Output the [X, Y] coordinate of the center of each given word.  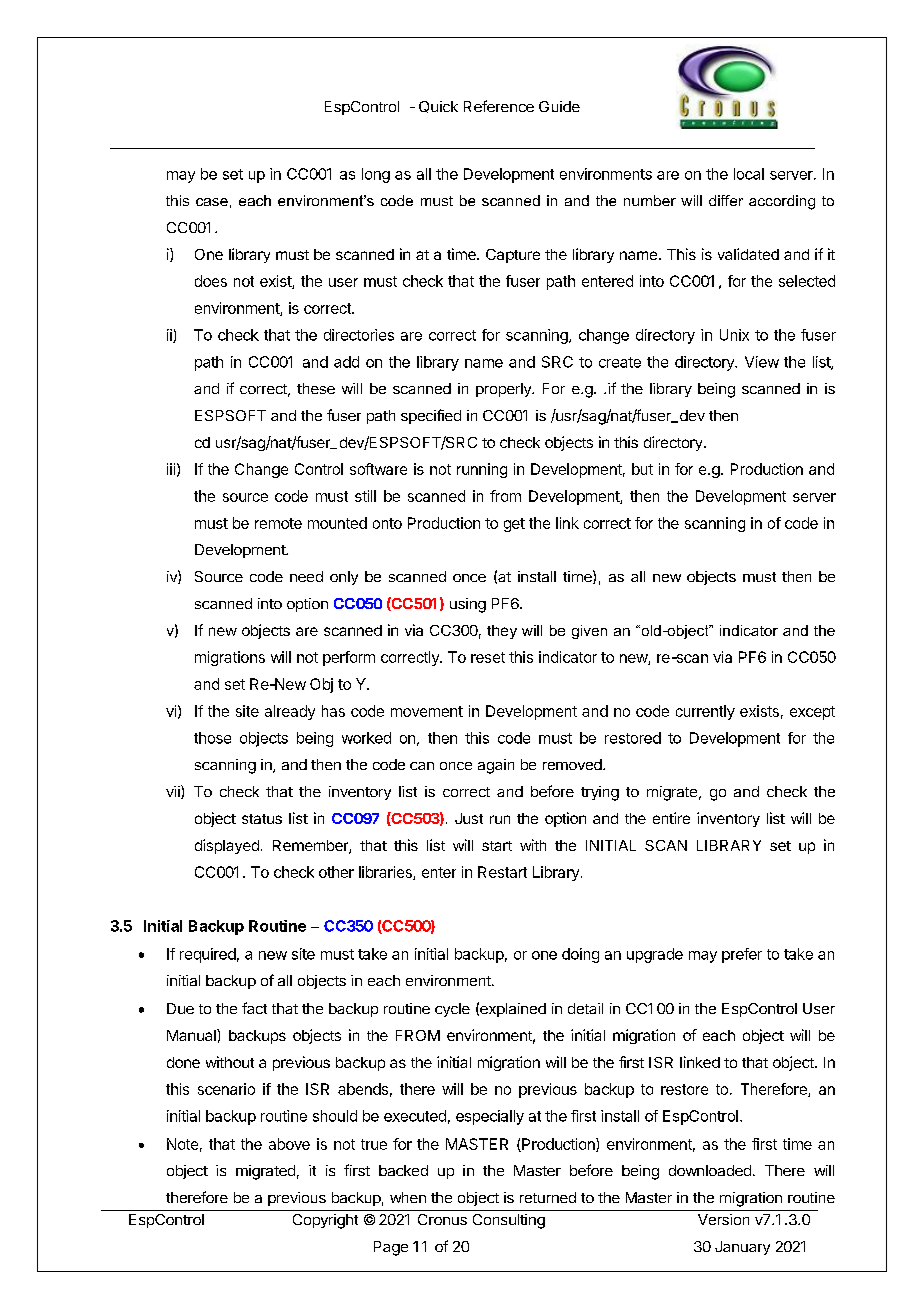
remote [278, 523]
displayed [227, 846]
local [749, 174]
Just [469, 818]
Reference [499, 106]
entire [671, 818]
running [482, 470]
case [212, 202]
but [642, 469]
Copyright [325, 1221]
